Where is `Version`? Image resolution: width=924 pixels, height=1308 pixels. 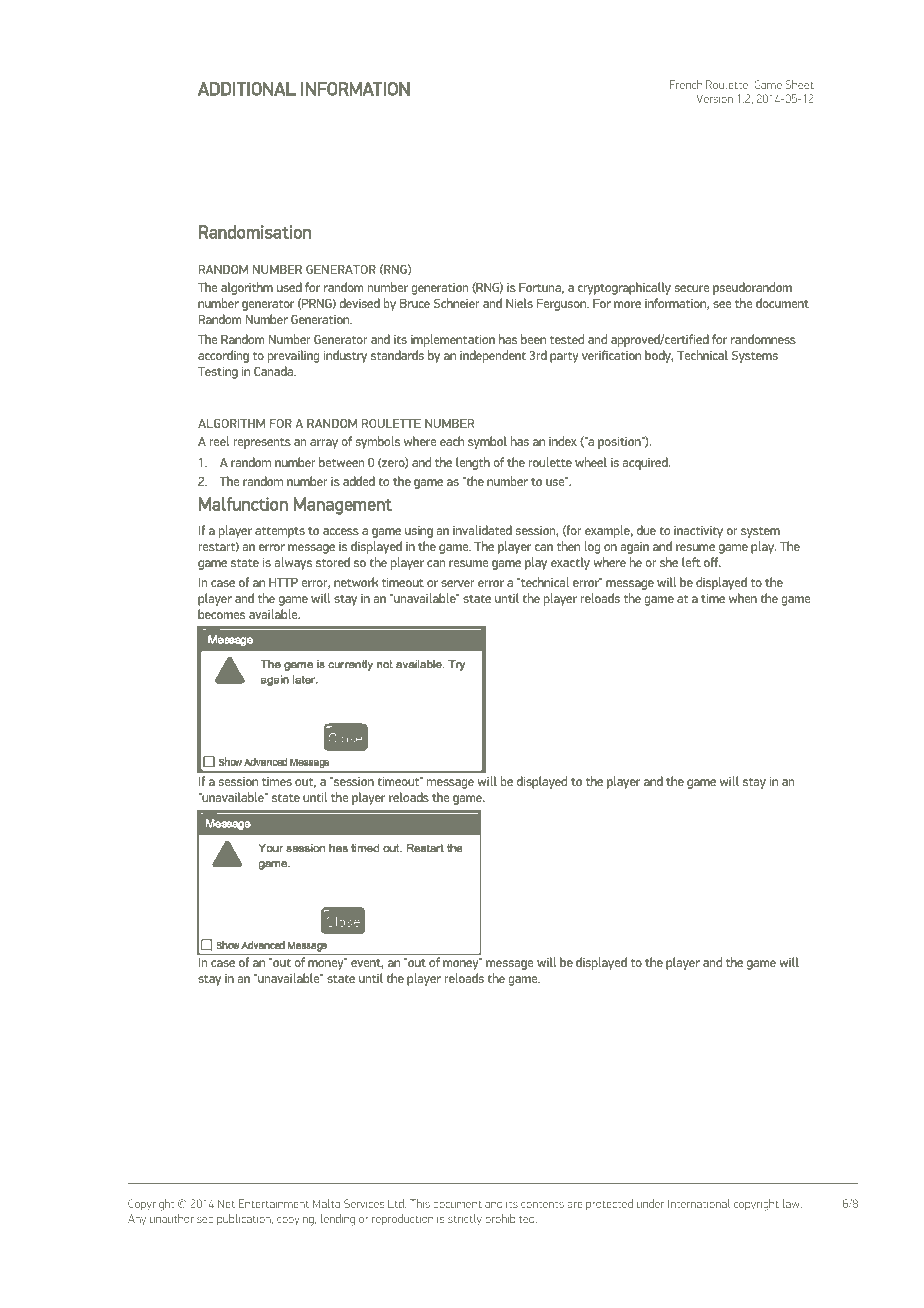 Version is located at coordinates (715, 98).
